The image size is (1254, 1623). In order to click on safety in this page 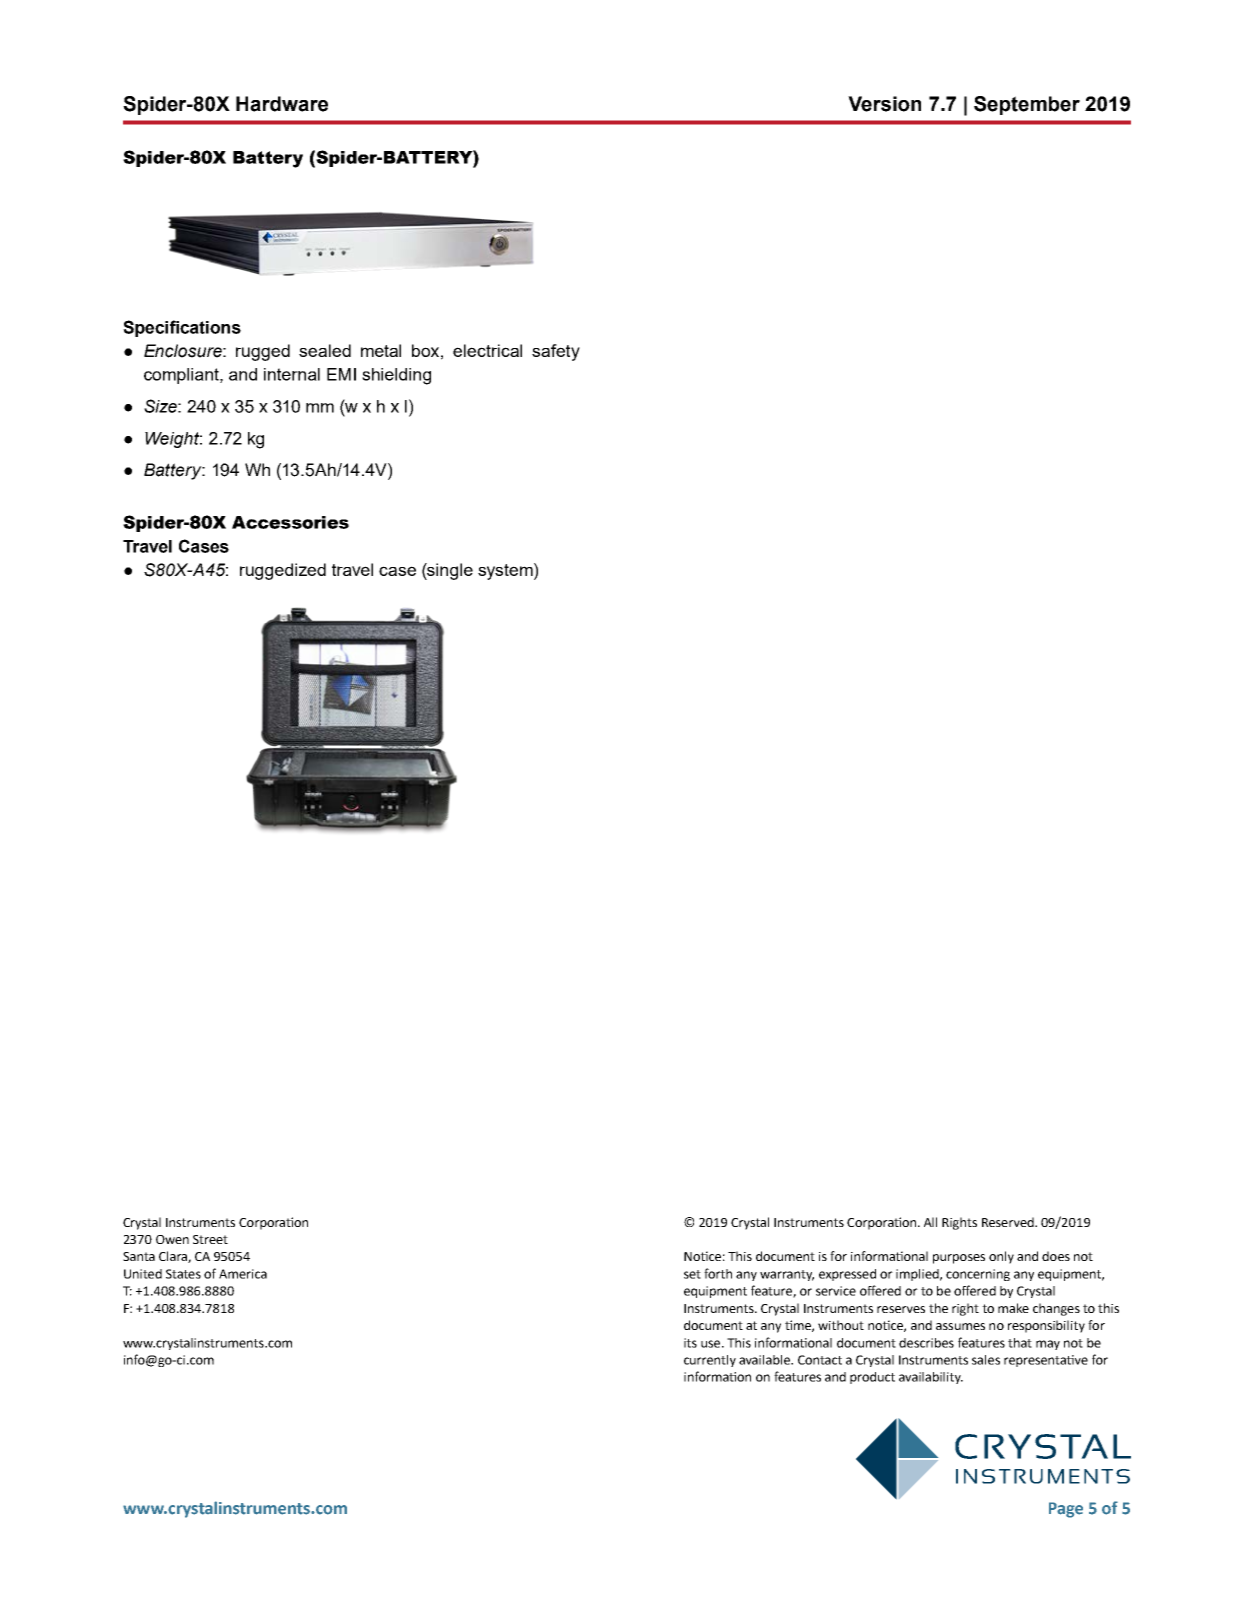, I will do `click(556, 352)`.
